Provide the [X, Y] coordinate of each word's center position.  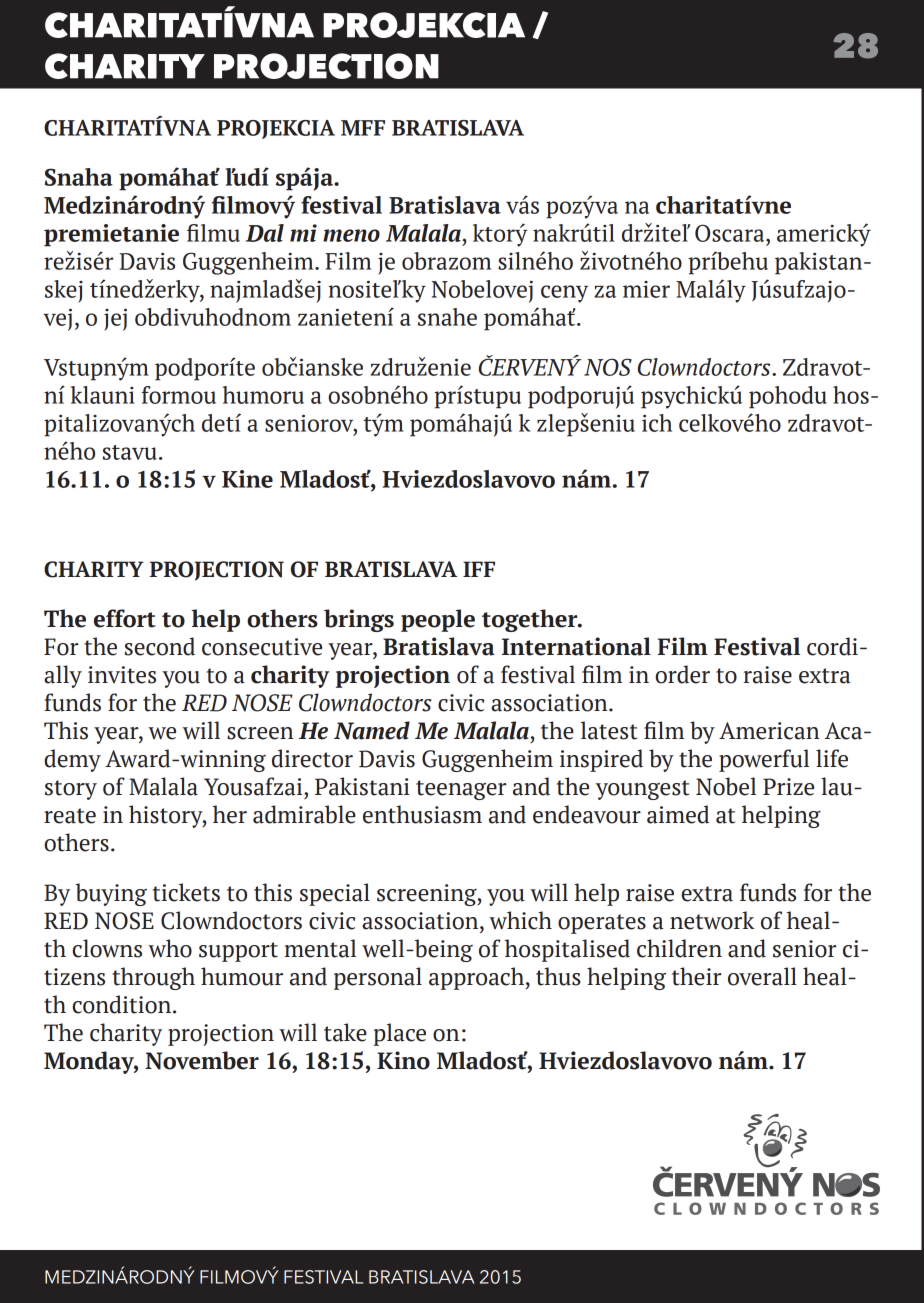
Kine [247, 479]
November [202, 1060]
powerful [764, 760]
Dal [265, 233]
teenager [461, 790]
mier [646, 289]
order [682, 674]
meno [351, 235]
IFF [479, 569]
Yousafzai [254, 786]
